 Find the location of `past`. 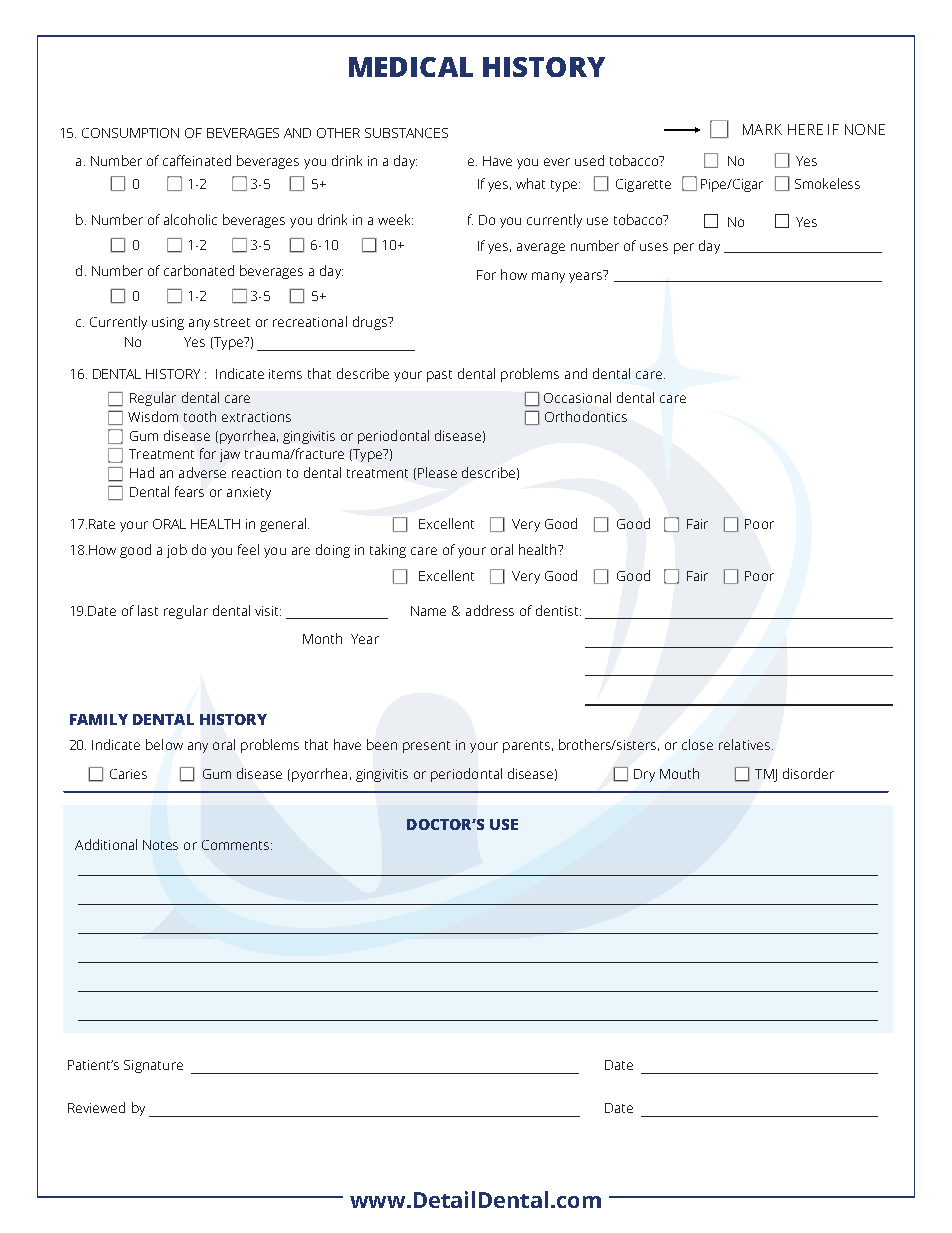

past is located at coordinates (439, 376).
